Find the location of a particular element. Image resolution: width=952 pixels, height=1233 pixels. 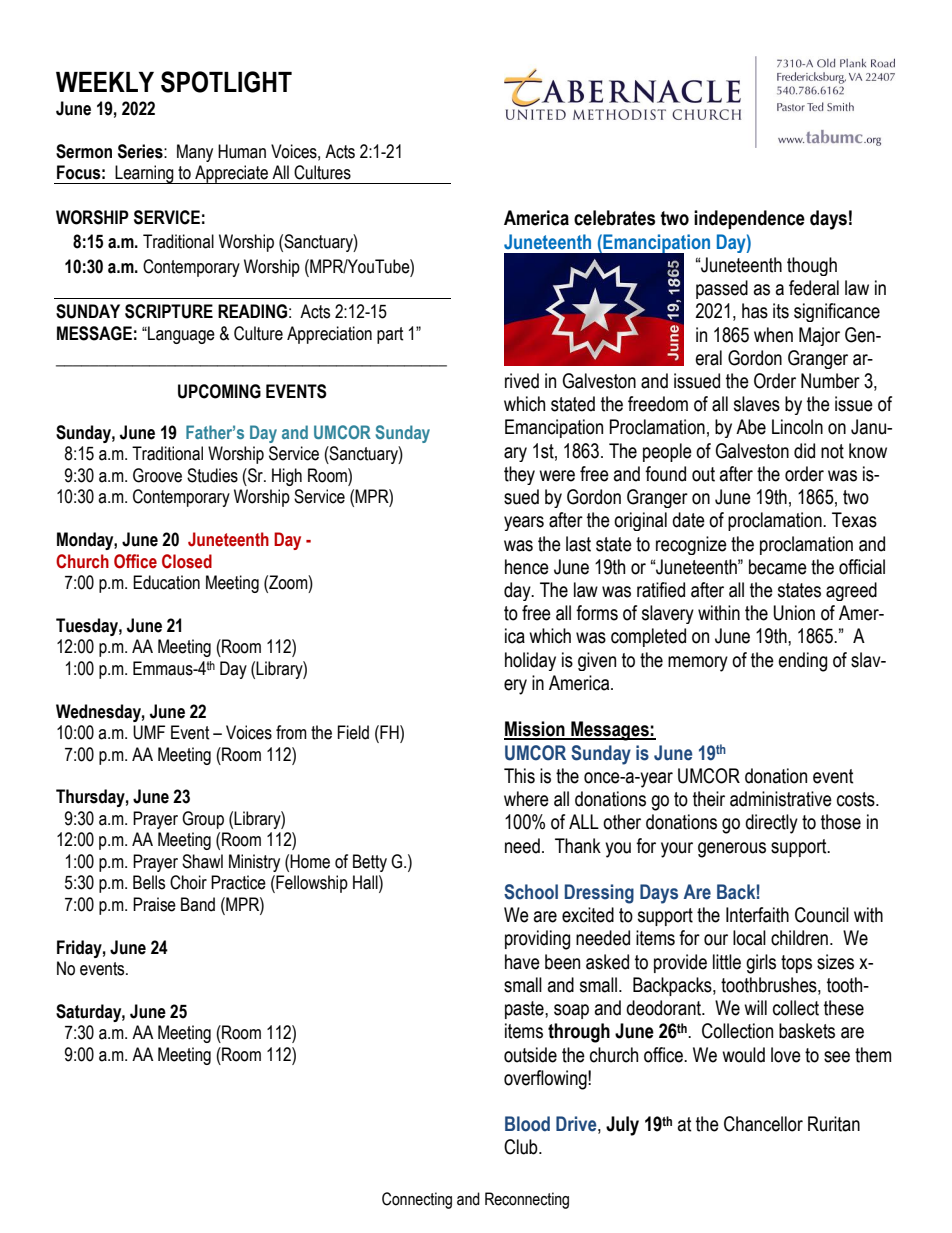

Band is located at coordinates (198, 904).
